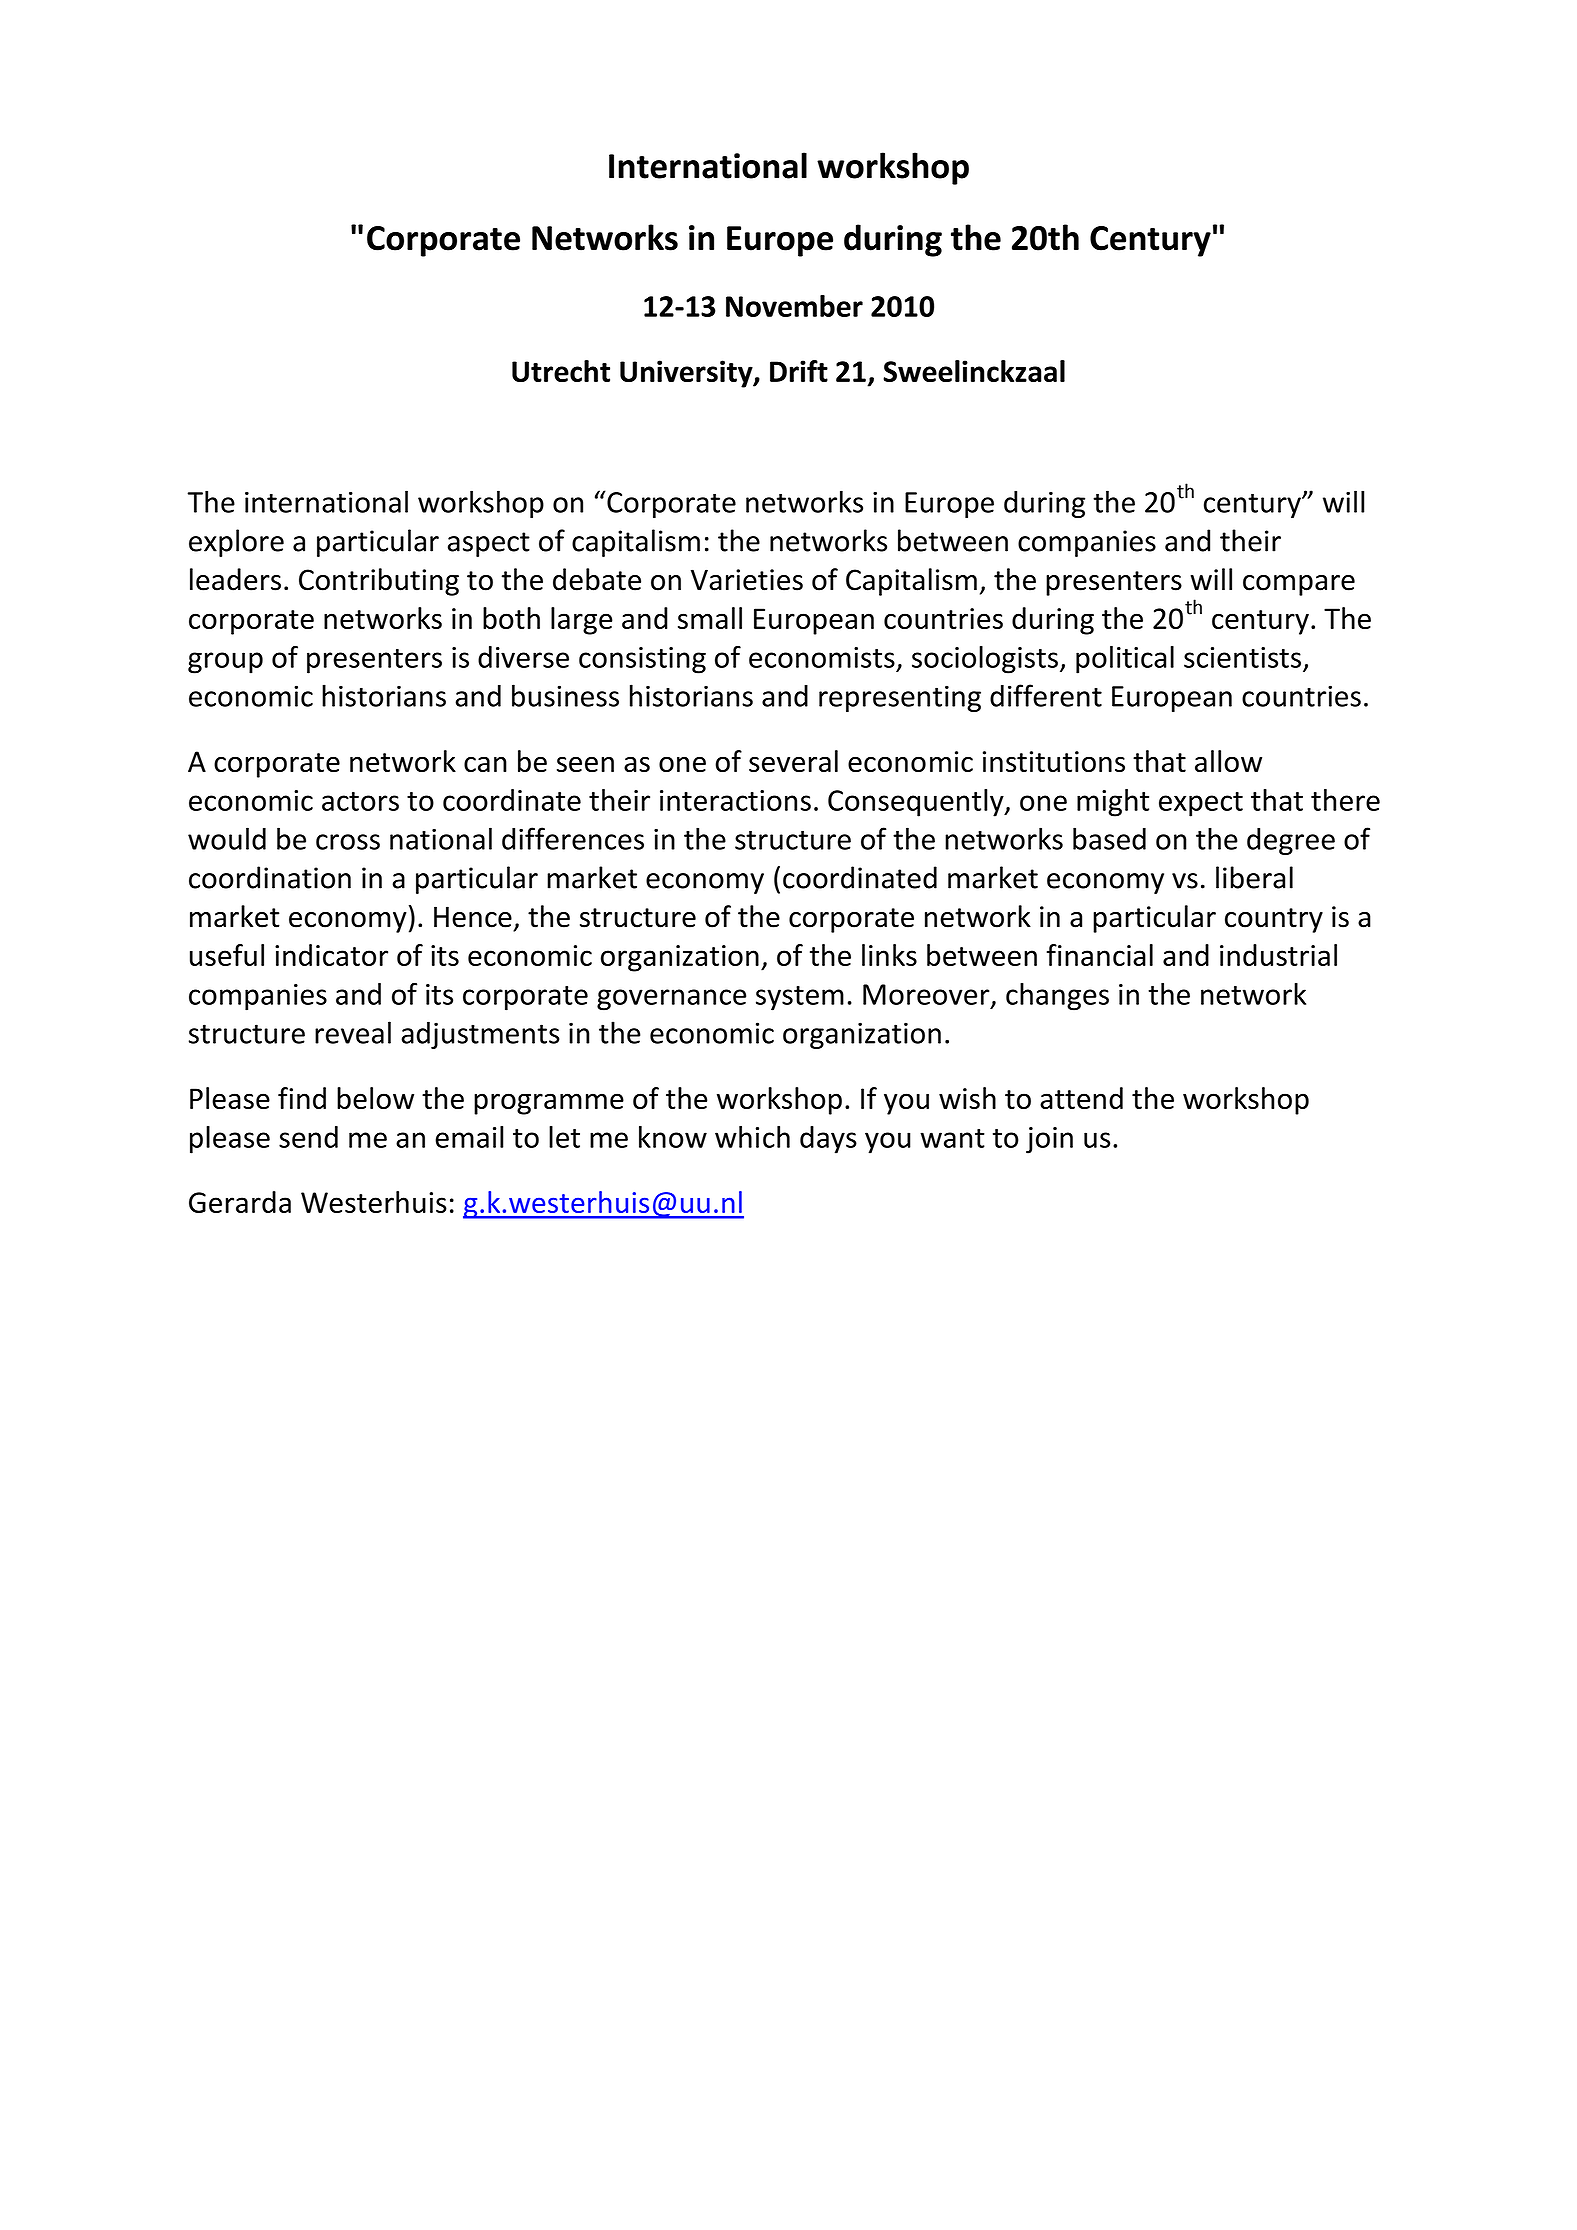 The height and width of the screenshot is (2230, 1577). I want to click on explore, so click(236, 543).
